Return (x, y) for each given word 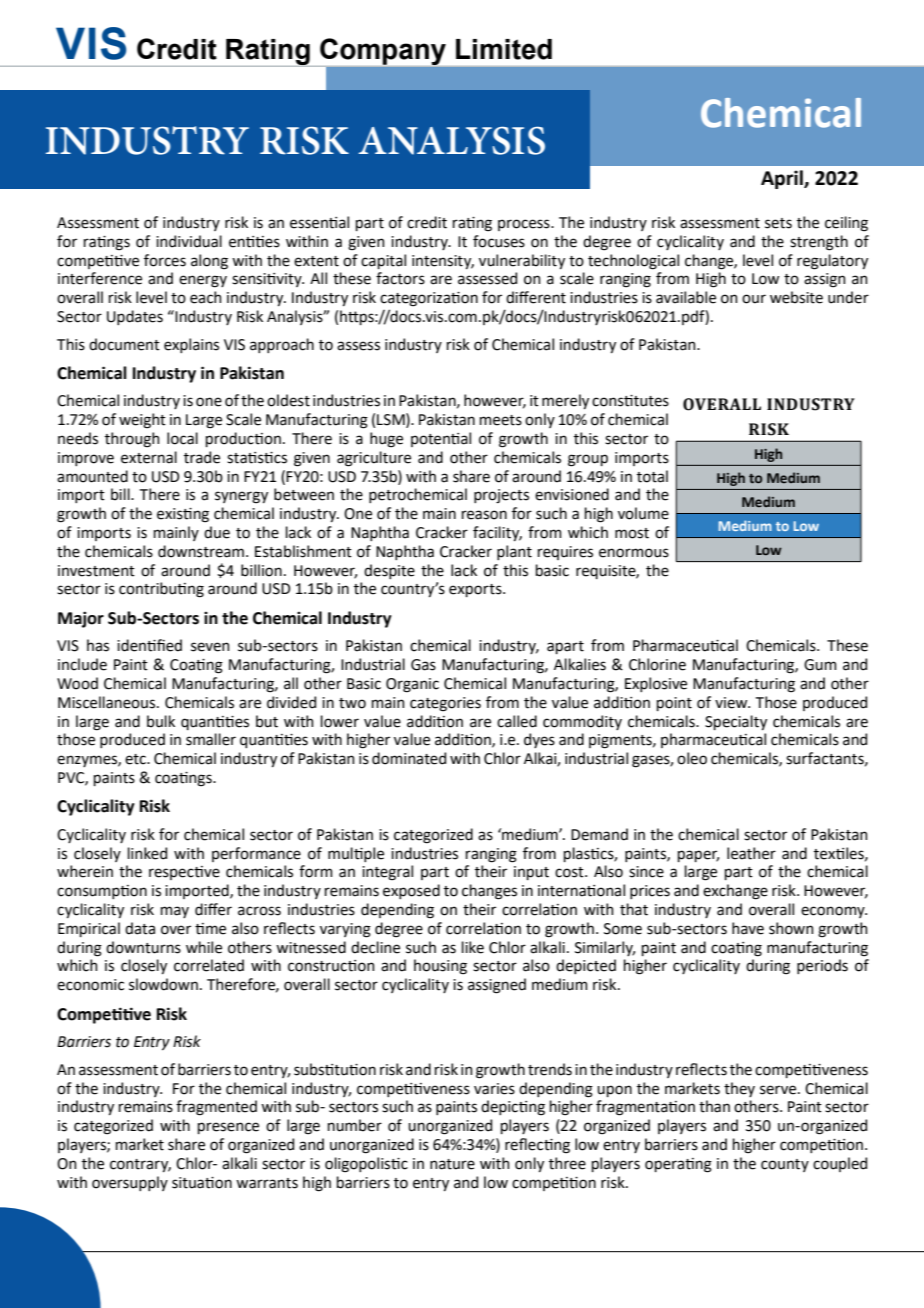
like (473, 947)
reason (484, 515)
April (783, 179)
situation (202, 1183)
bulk (161, 721)
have (748, 928)
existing (183, 515)
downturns (143, 947)
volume (643, 513)
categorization (429, 299)
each (206, 297)
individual (189, 241)
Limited (504, 49)
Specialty (736, 722)
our (754, 299)
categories (445, 704)
